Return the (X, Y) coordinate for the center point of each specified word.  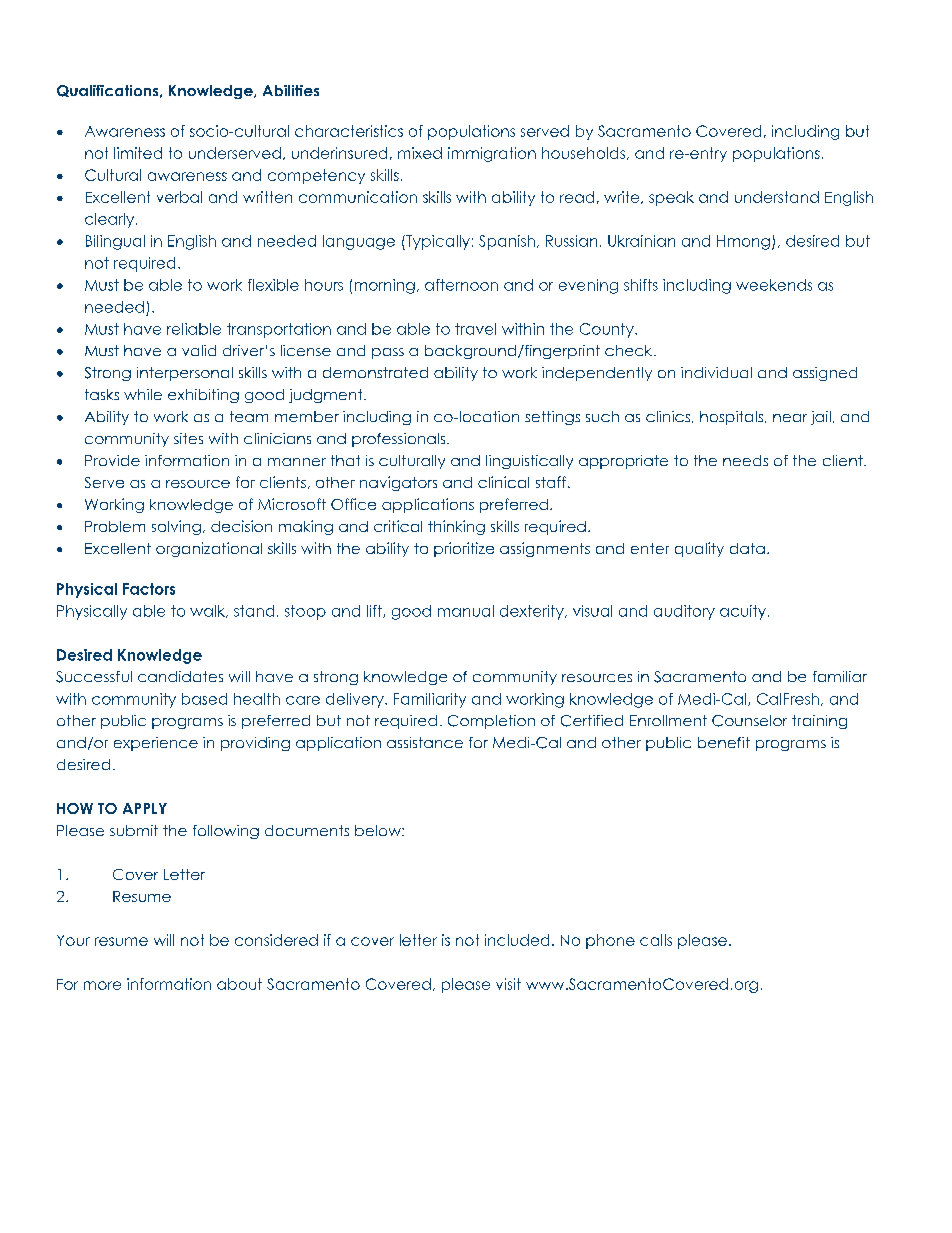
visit (508, 984)
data (747, 548)
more (102, 985)
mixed (420, 153)
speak (671, 198)
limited (138, 153)
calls (656, 940)
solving (176, 527)
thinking (456, 527)
